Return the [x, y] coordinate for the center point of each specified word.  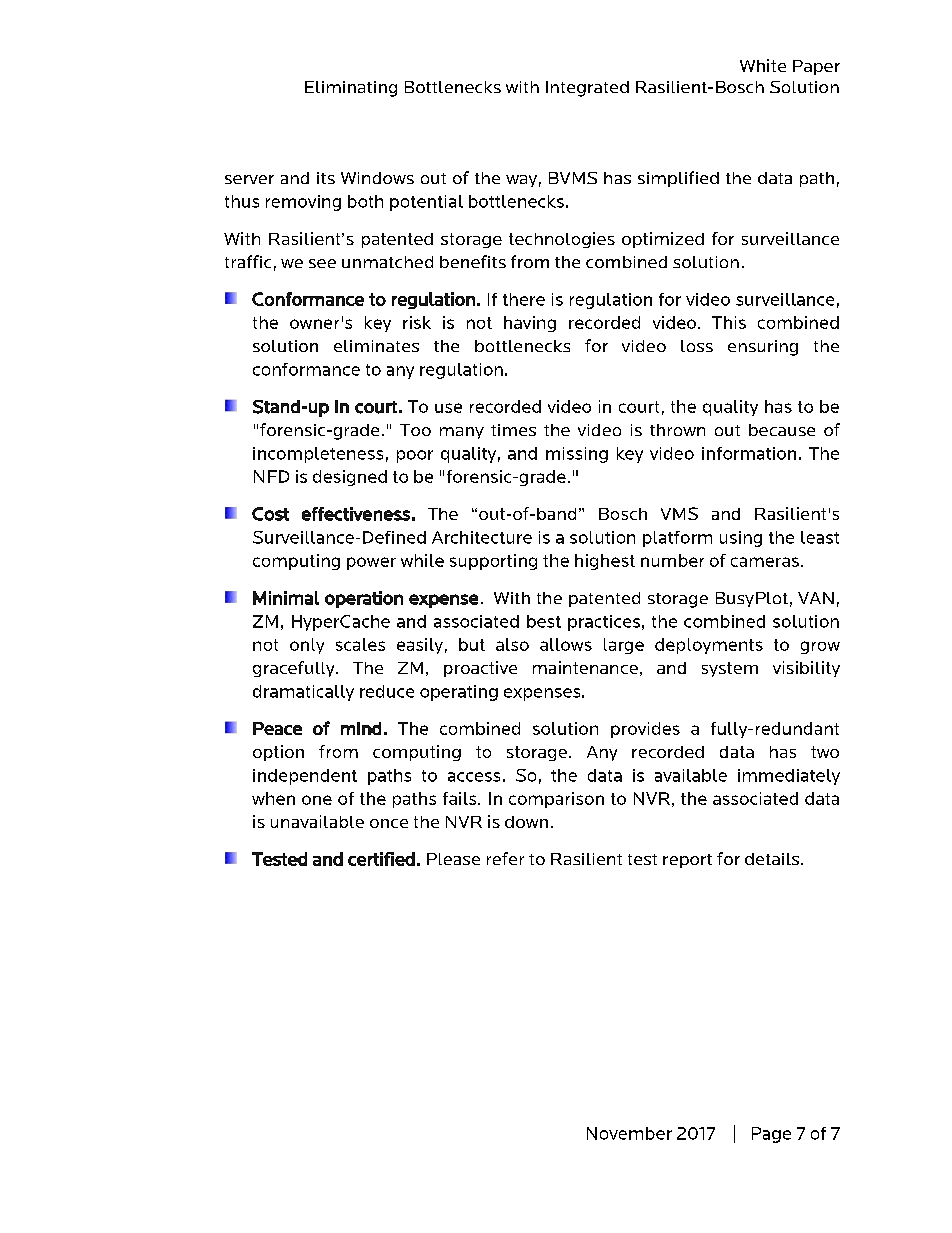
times [513, 430]
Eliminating [351, 89]
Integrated [587, 89]
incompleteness [318, 455]
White [763, 65]
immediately [789, 777]
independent [305, 777]
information [749, 453]
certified [381, 859]
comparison [556, 800]
